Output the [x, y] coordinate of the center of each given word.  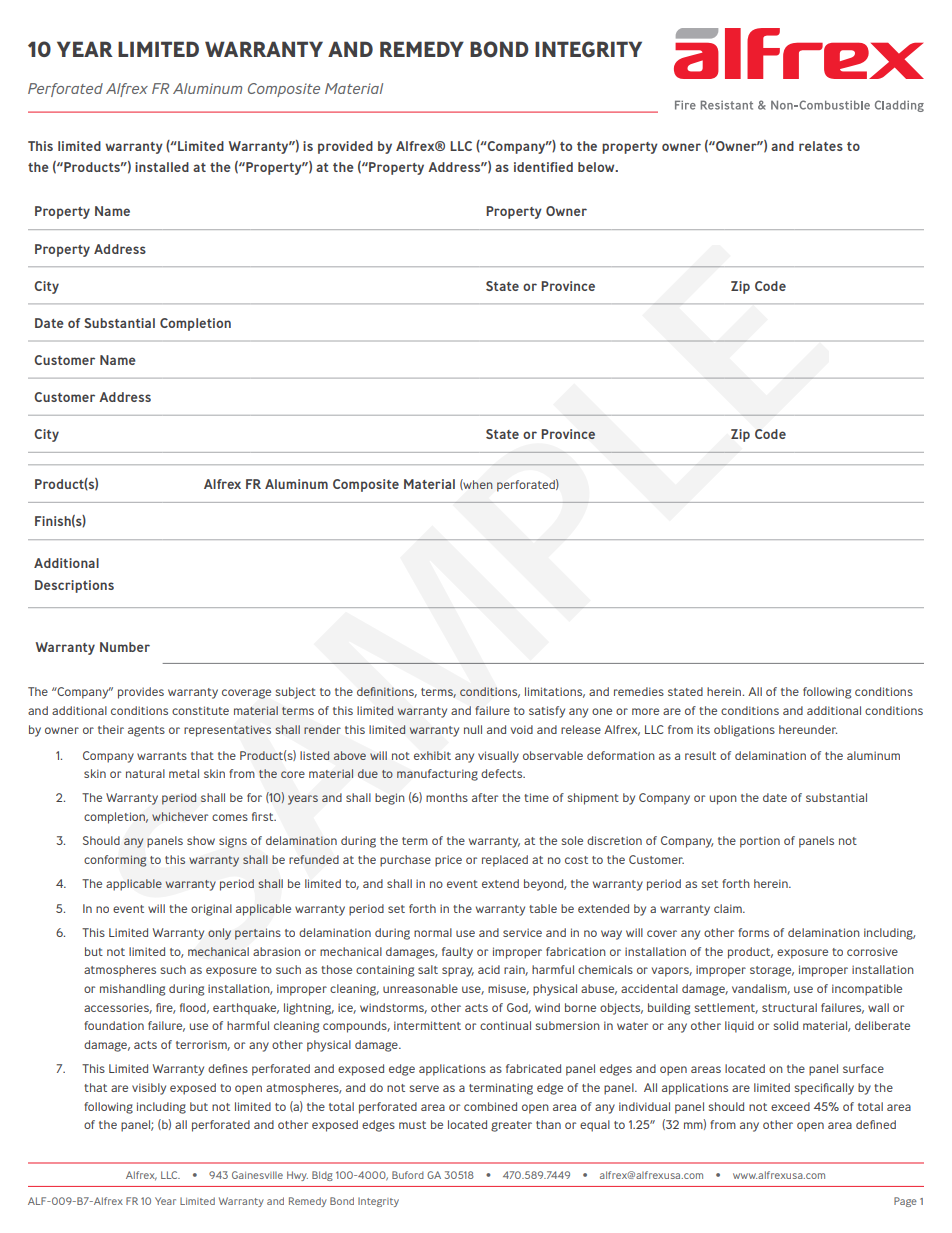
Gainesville [257, 1175]
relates [821, 146]
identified [543, 167]
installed [162, 167]
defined [876, 1124]
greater [511, 1126]
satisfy [547, 712]
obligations [744, 731]
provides [141, 693]
